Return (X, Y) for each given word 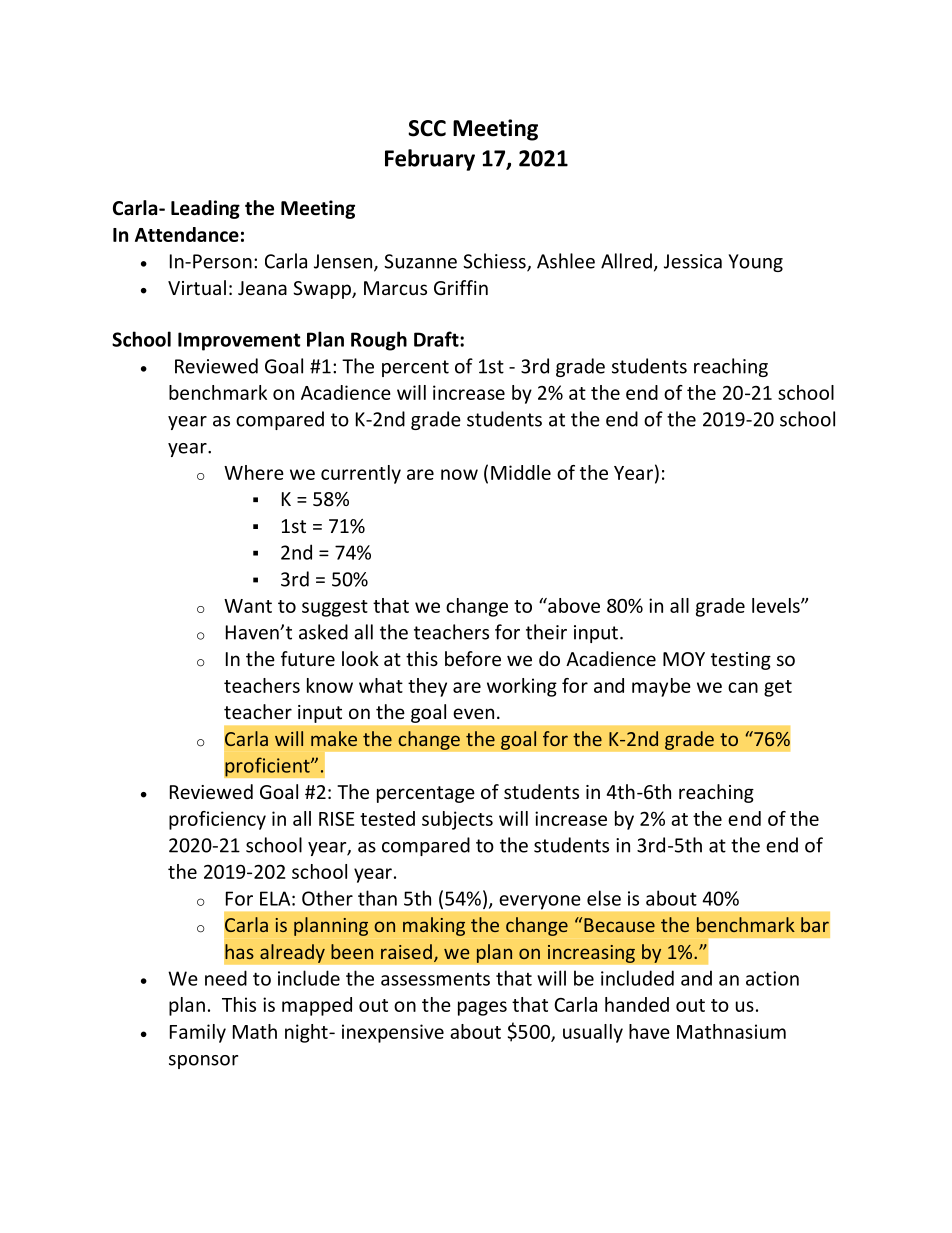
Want (248, 606)
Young (755, 263)
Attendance (187, 234)
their (546, 632)
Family (198, 1033)
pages (482, 1008)
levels (777, 605)
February (430, 160)
